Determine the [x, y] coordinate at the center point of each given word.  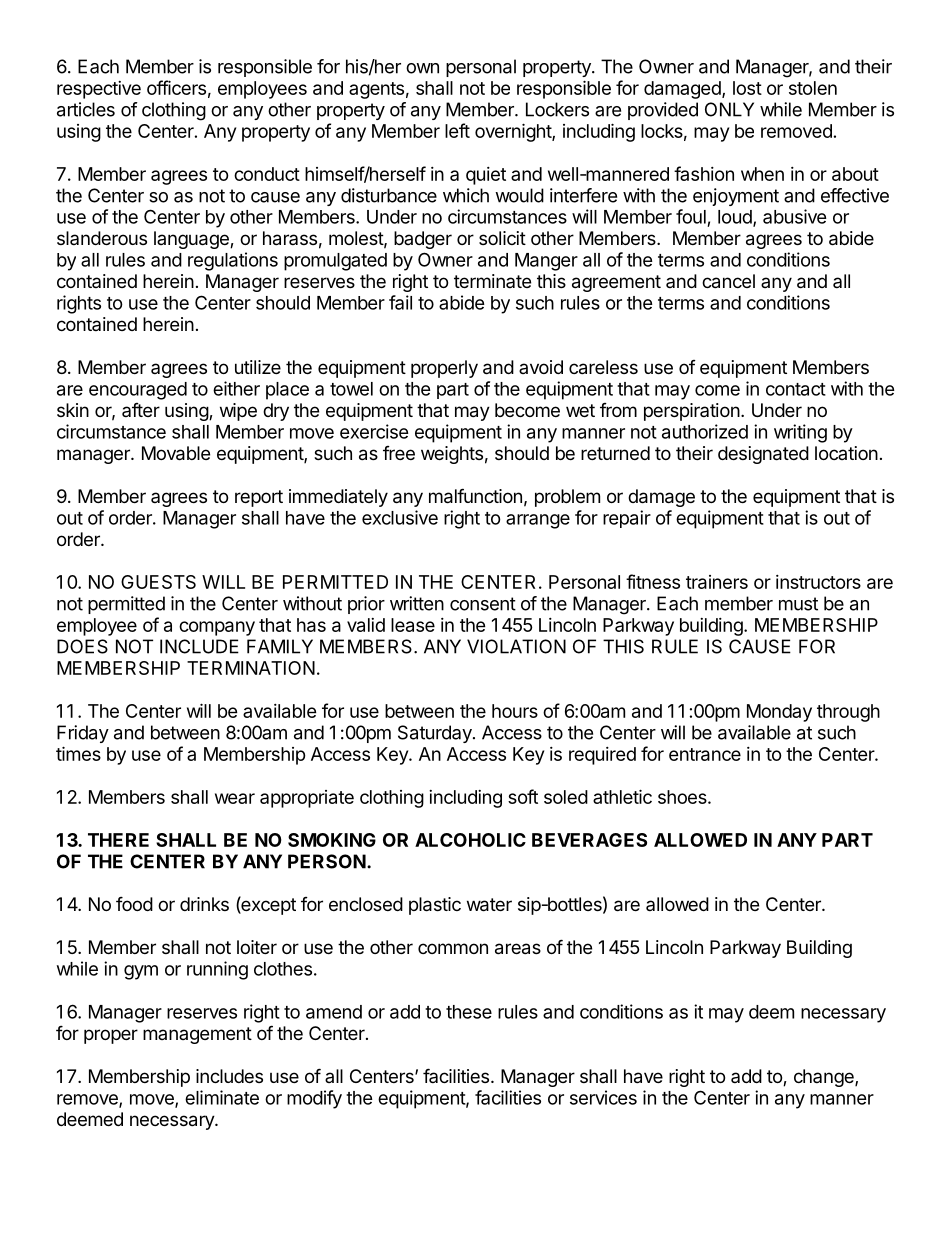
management [197, 1035]
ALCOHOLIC [470, 840]
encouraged [138, 391]
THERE [118, 840]
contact [796, 389]
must [798, 604]
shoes [683, 797]
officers [176, 87]
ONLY [729, 109]
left [457, 130]
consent [483, 604]
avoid [541, 367]
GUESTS [158, 582]
